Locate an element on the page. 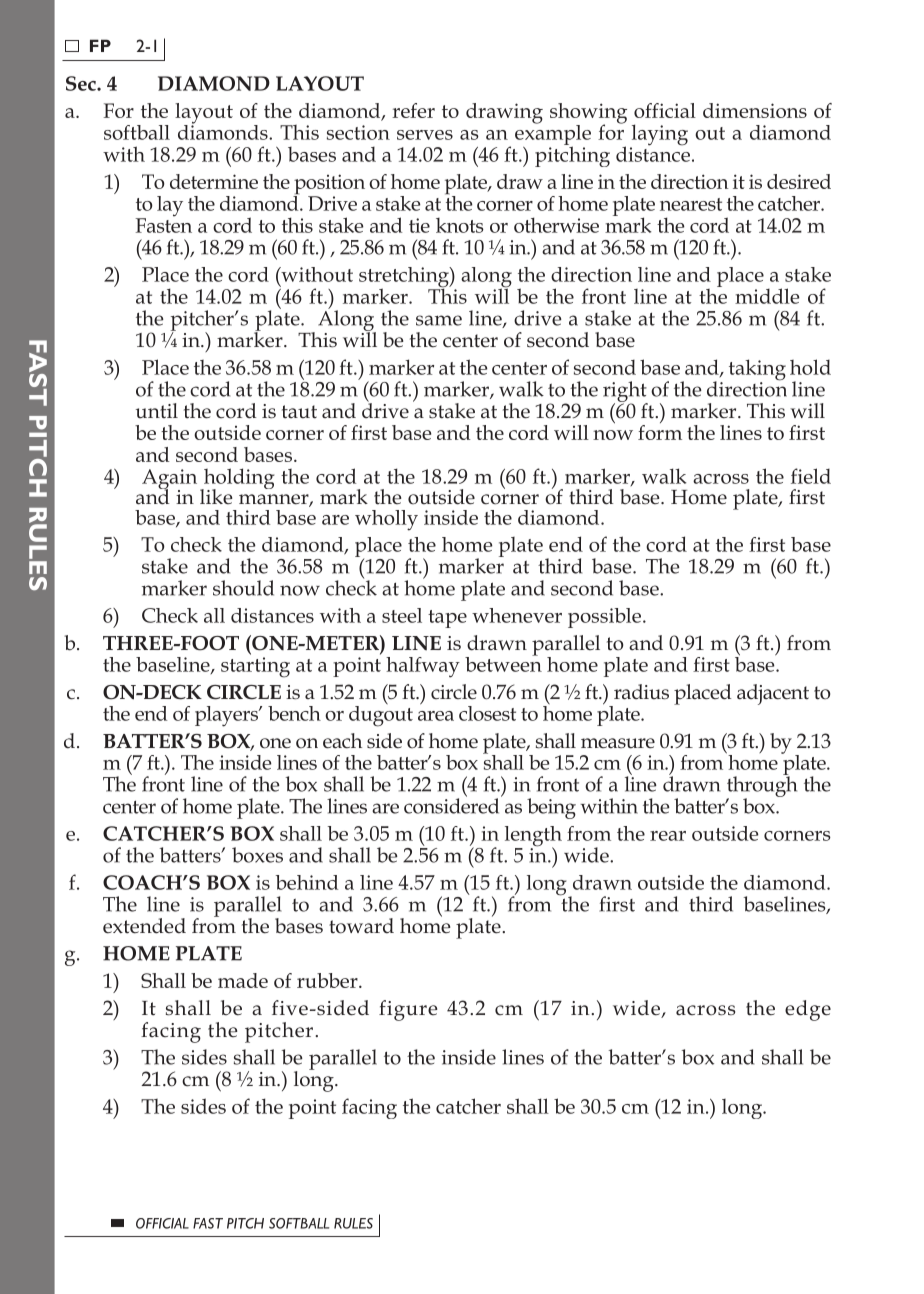 The width and height of the document is (924, 1294). adjacent is located at coordinates (773, 694).
